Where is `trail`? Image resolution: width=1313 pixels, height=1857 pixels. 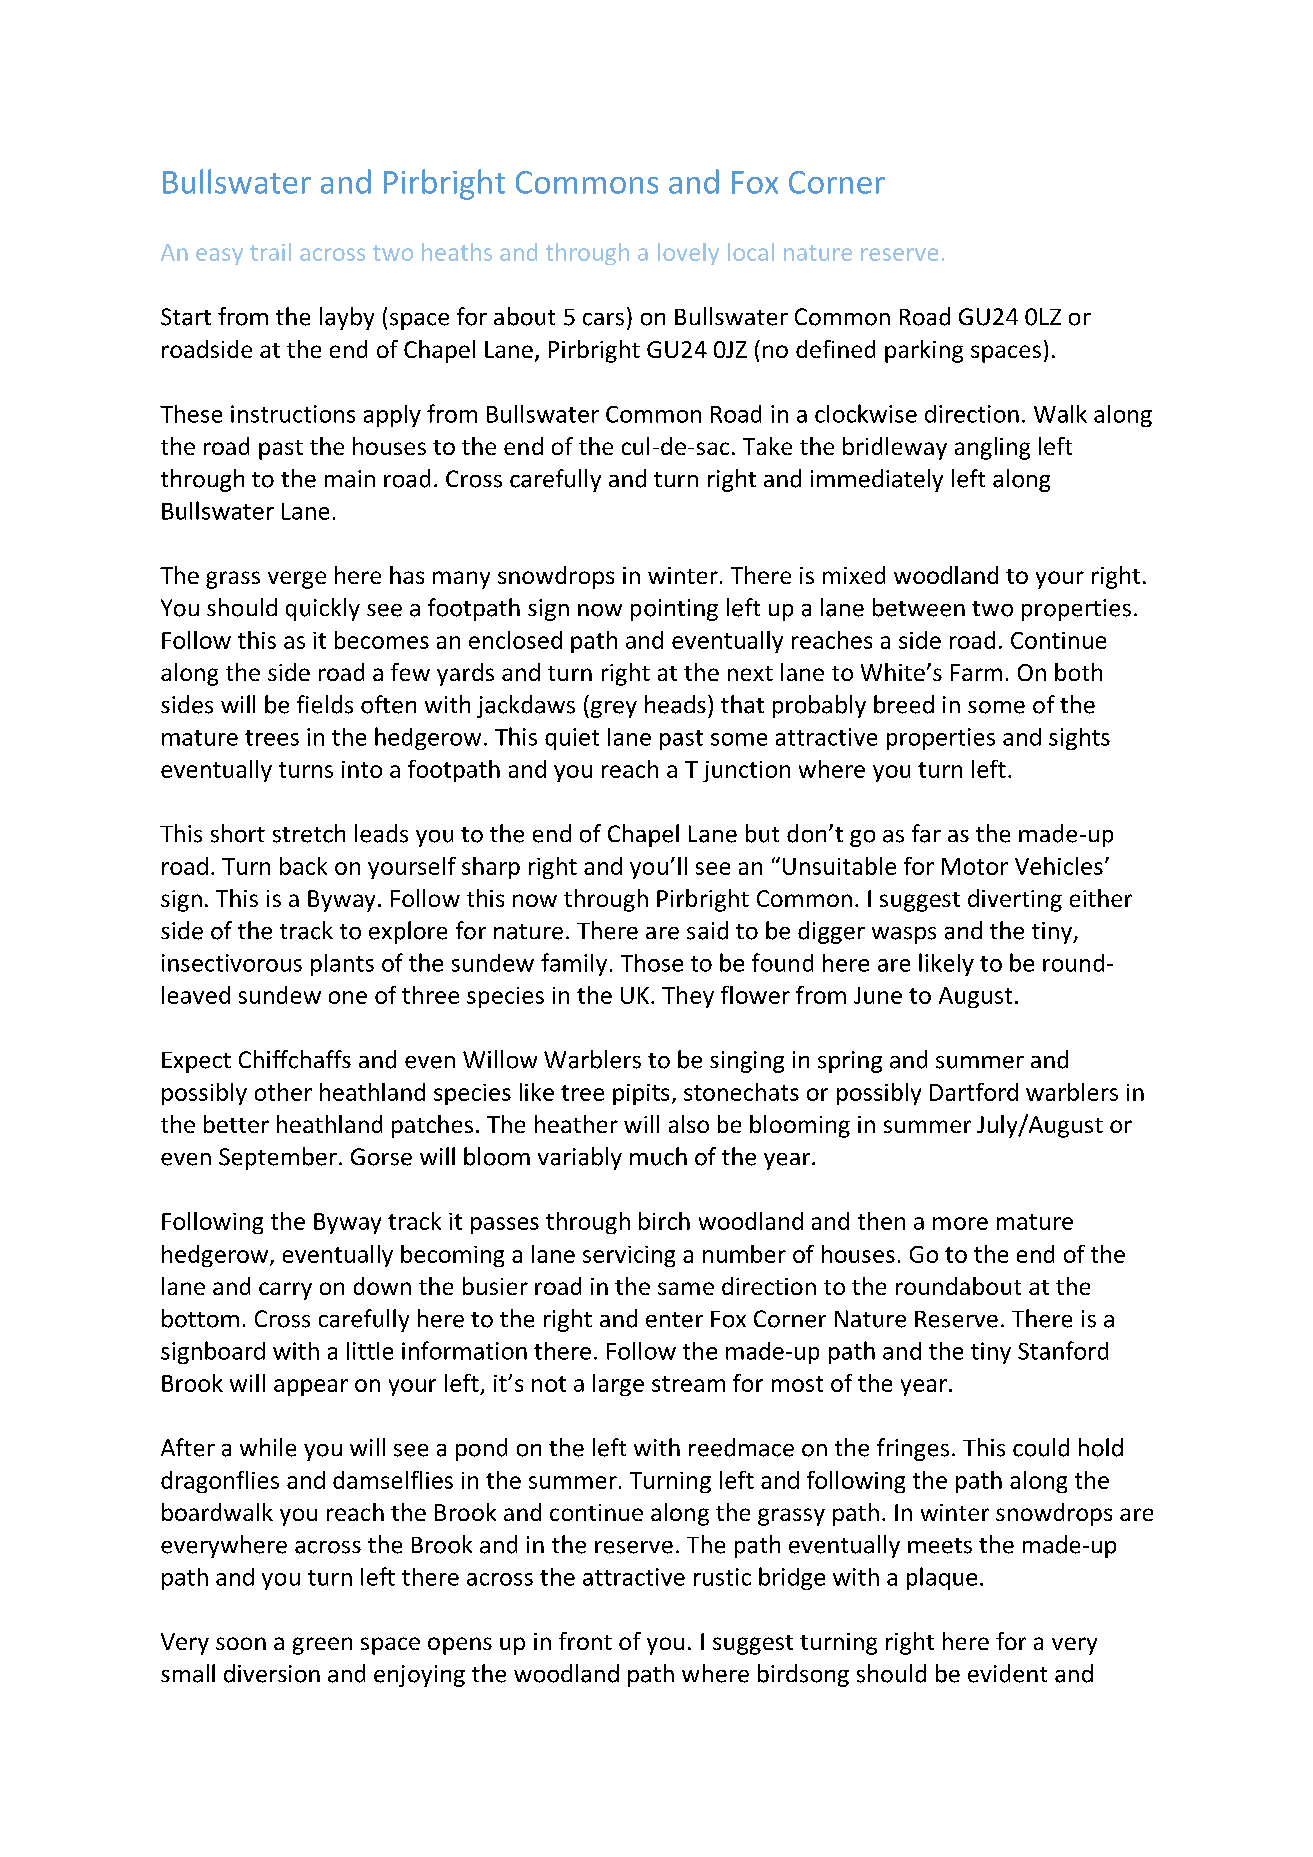 trail is located at coordinates (270, 252).
